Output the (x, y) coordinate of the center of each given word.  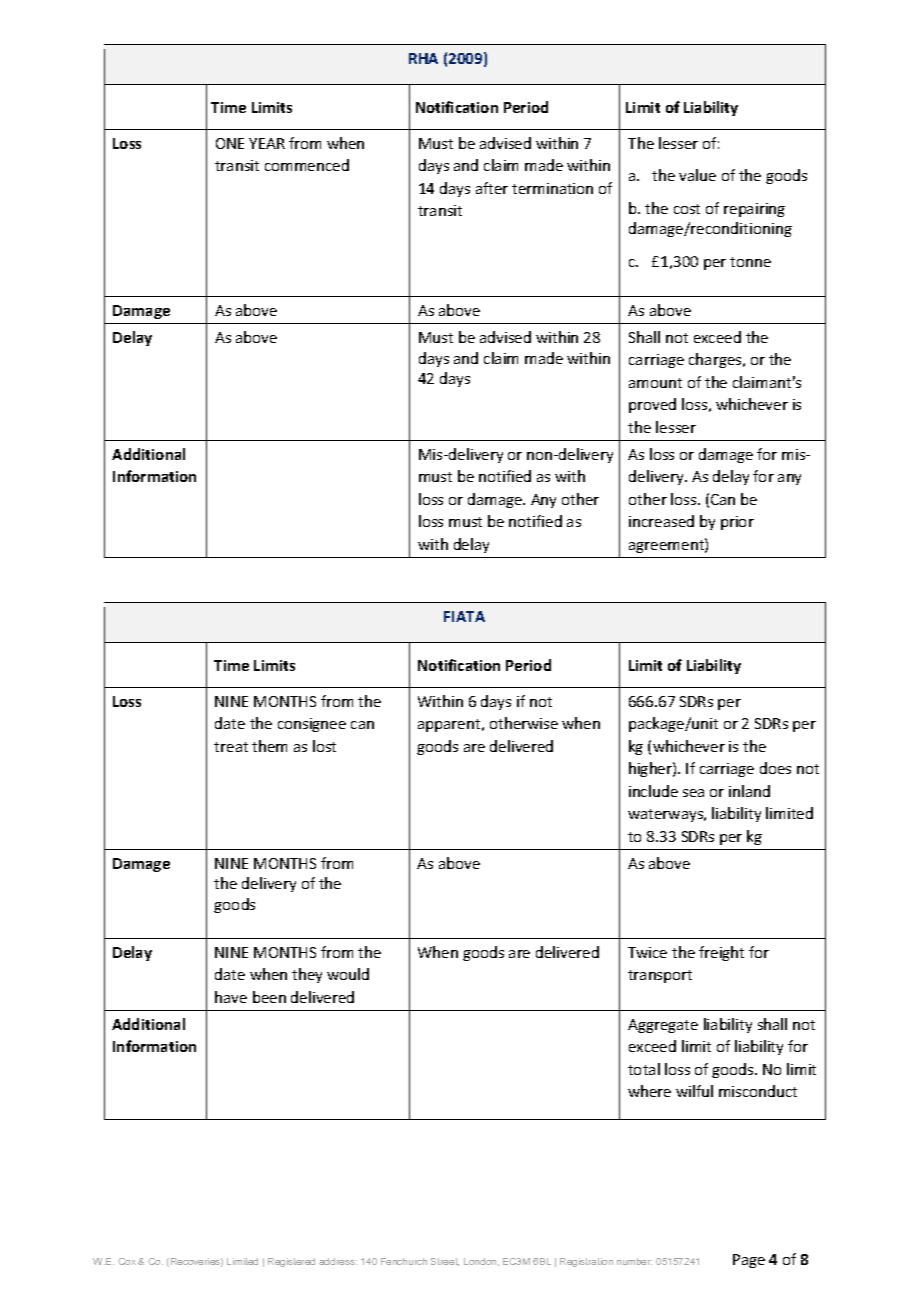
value (697, 175)
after (492, 188)
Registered (291, 1262)
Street (445, 1262)
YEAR (267, 143)
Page (749, 1261)
